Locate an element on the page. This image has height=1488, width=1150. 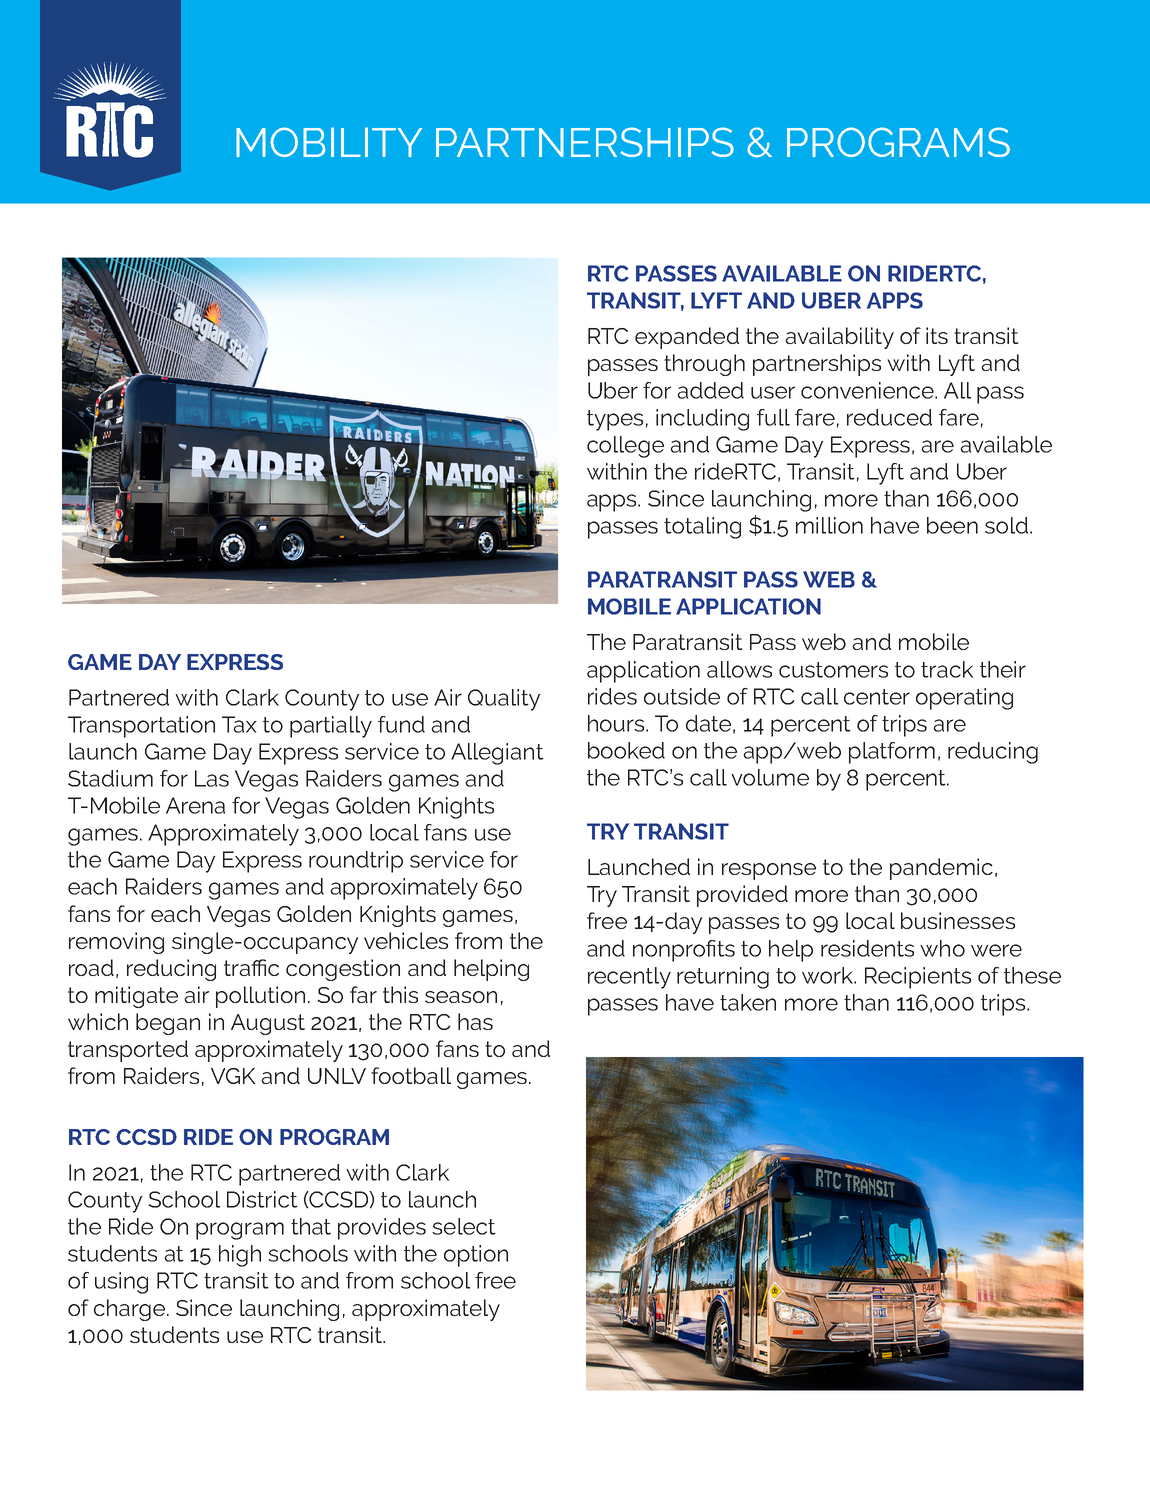
hours is located at coordinates (617, 723).
